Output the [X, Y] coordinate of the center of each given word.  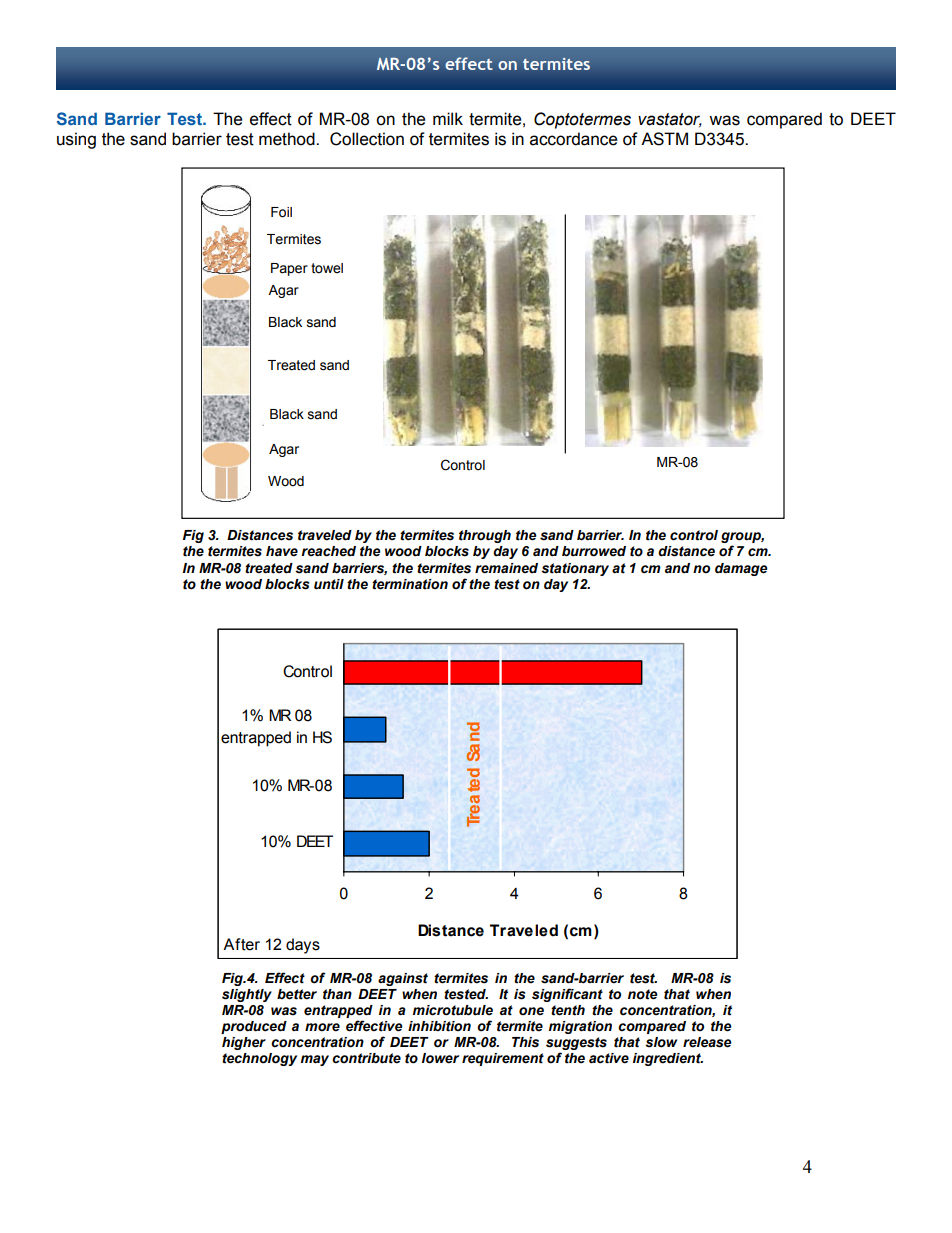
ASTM [664, 139]
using [76, 140]
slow [661, 1042]
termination [410, 584]
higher [244, 1043]
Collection [367, 139]
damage [741, 569]
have [282, 551]
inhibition [439, 1026]
